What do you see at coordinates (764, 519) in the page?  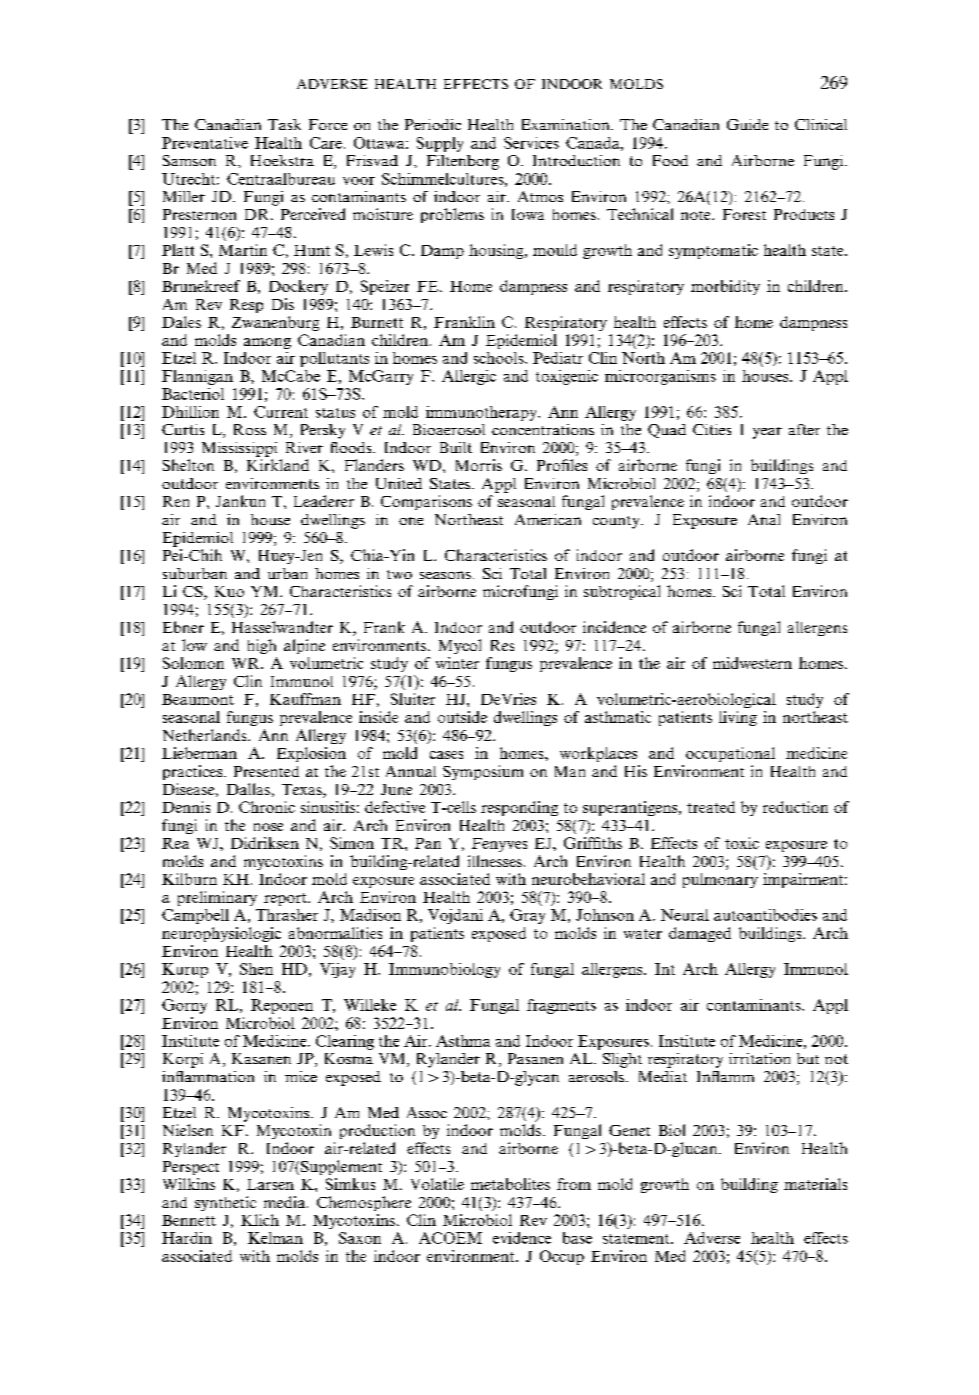 I see `Anal` at bounding box center [764, 519].
